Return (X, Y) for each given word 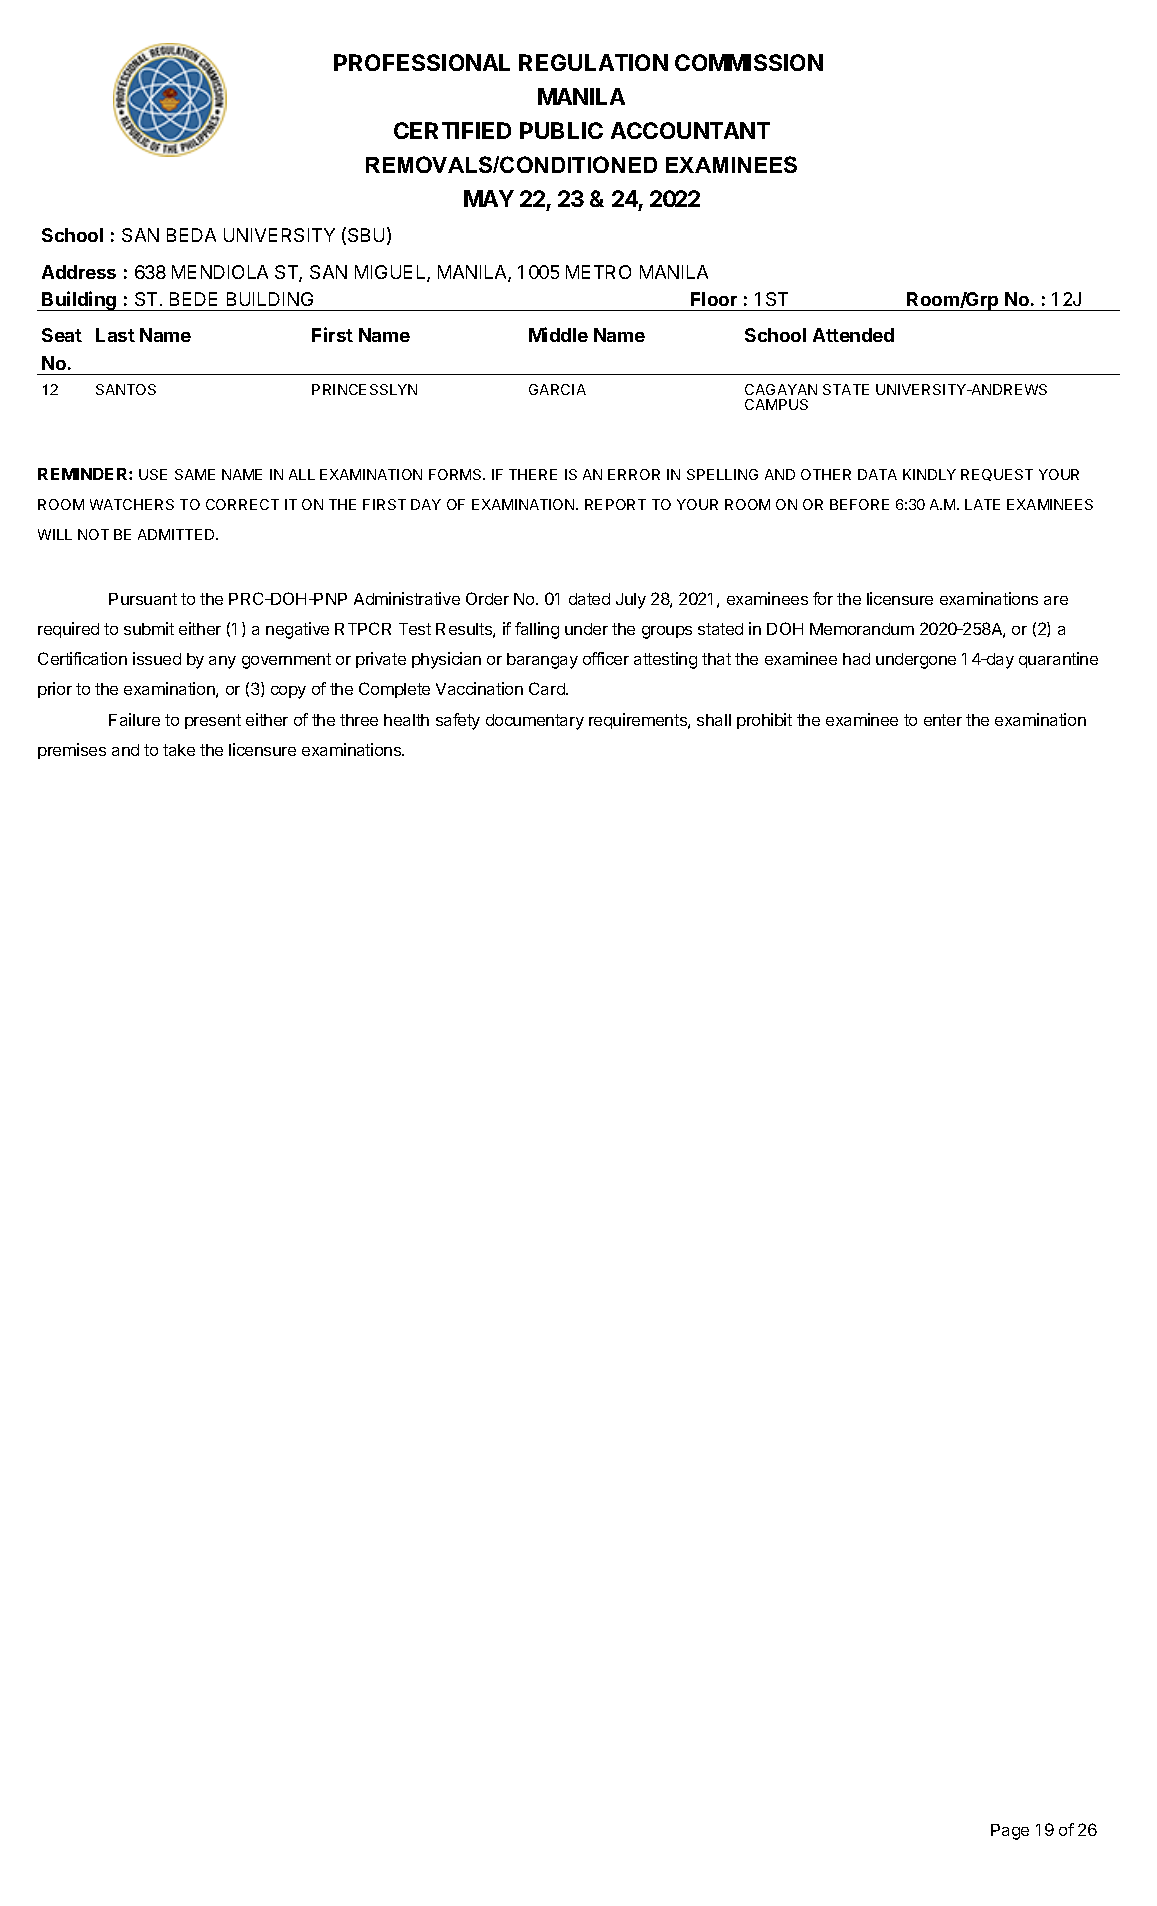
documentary (535, 722)
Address (79, 272)
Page (1010, 1832)
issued (157, 658)
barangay (542, 661)
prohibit (764, 721)
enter (943, 720)
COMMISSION (749, 62)
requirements (639, 721)
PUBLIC (561, 130)
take (179, 750)
